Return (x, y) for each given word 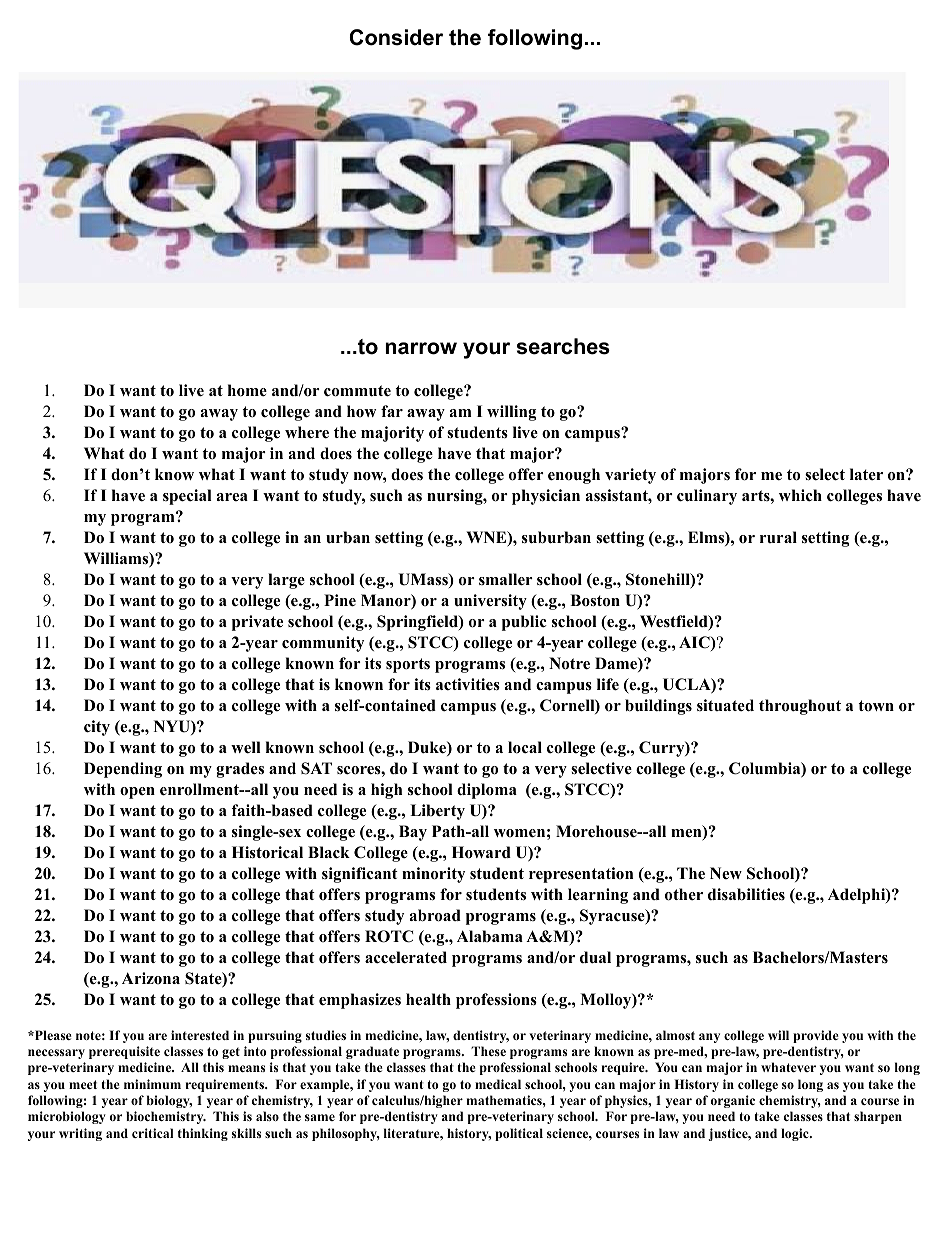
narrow (421, 348)
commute (357, 391)
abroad (435, 915)
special (187, 497)
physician (546, 497)
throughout (800, 707)
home (247, 390)
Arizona (151, 978)
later (866, 474)
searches (563, 346)
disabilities (746, 894)
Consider (396, 37)
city (97, 728)
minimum (152, 1084)
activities (468, 684)
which (800, 495)
